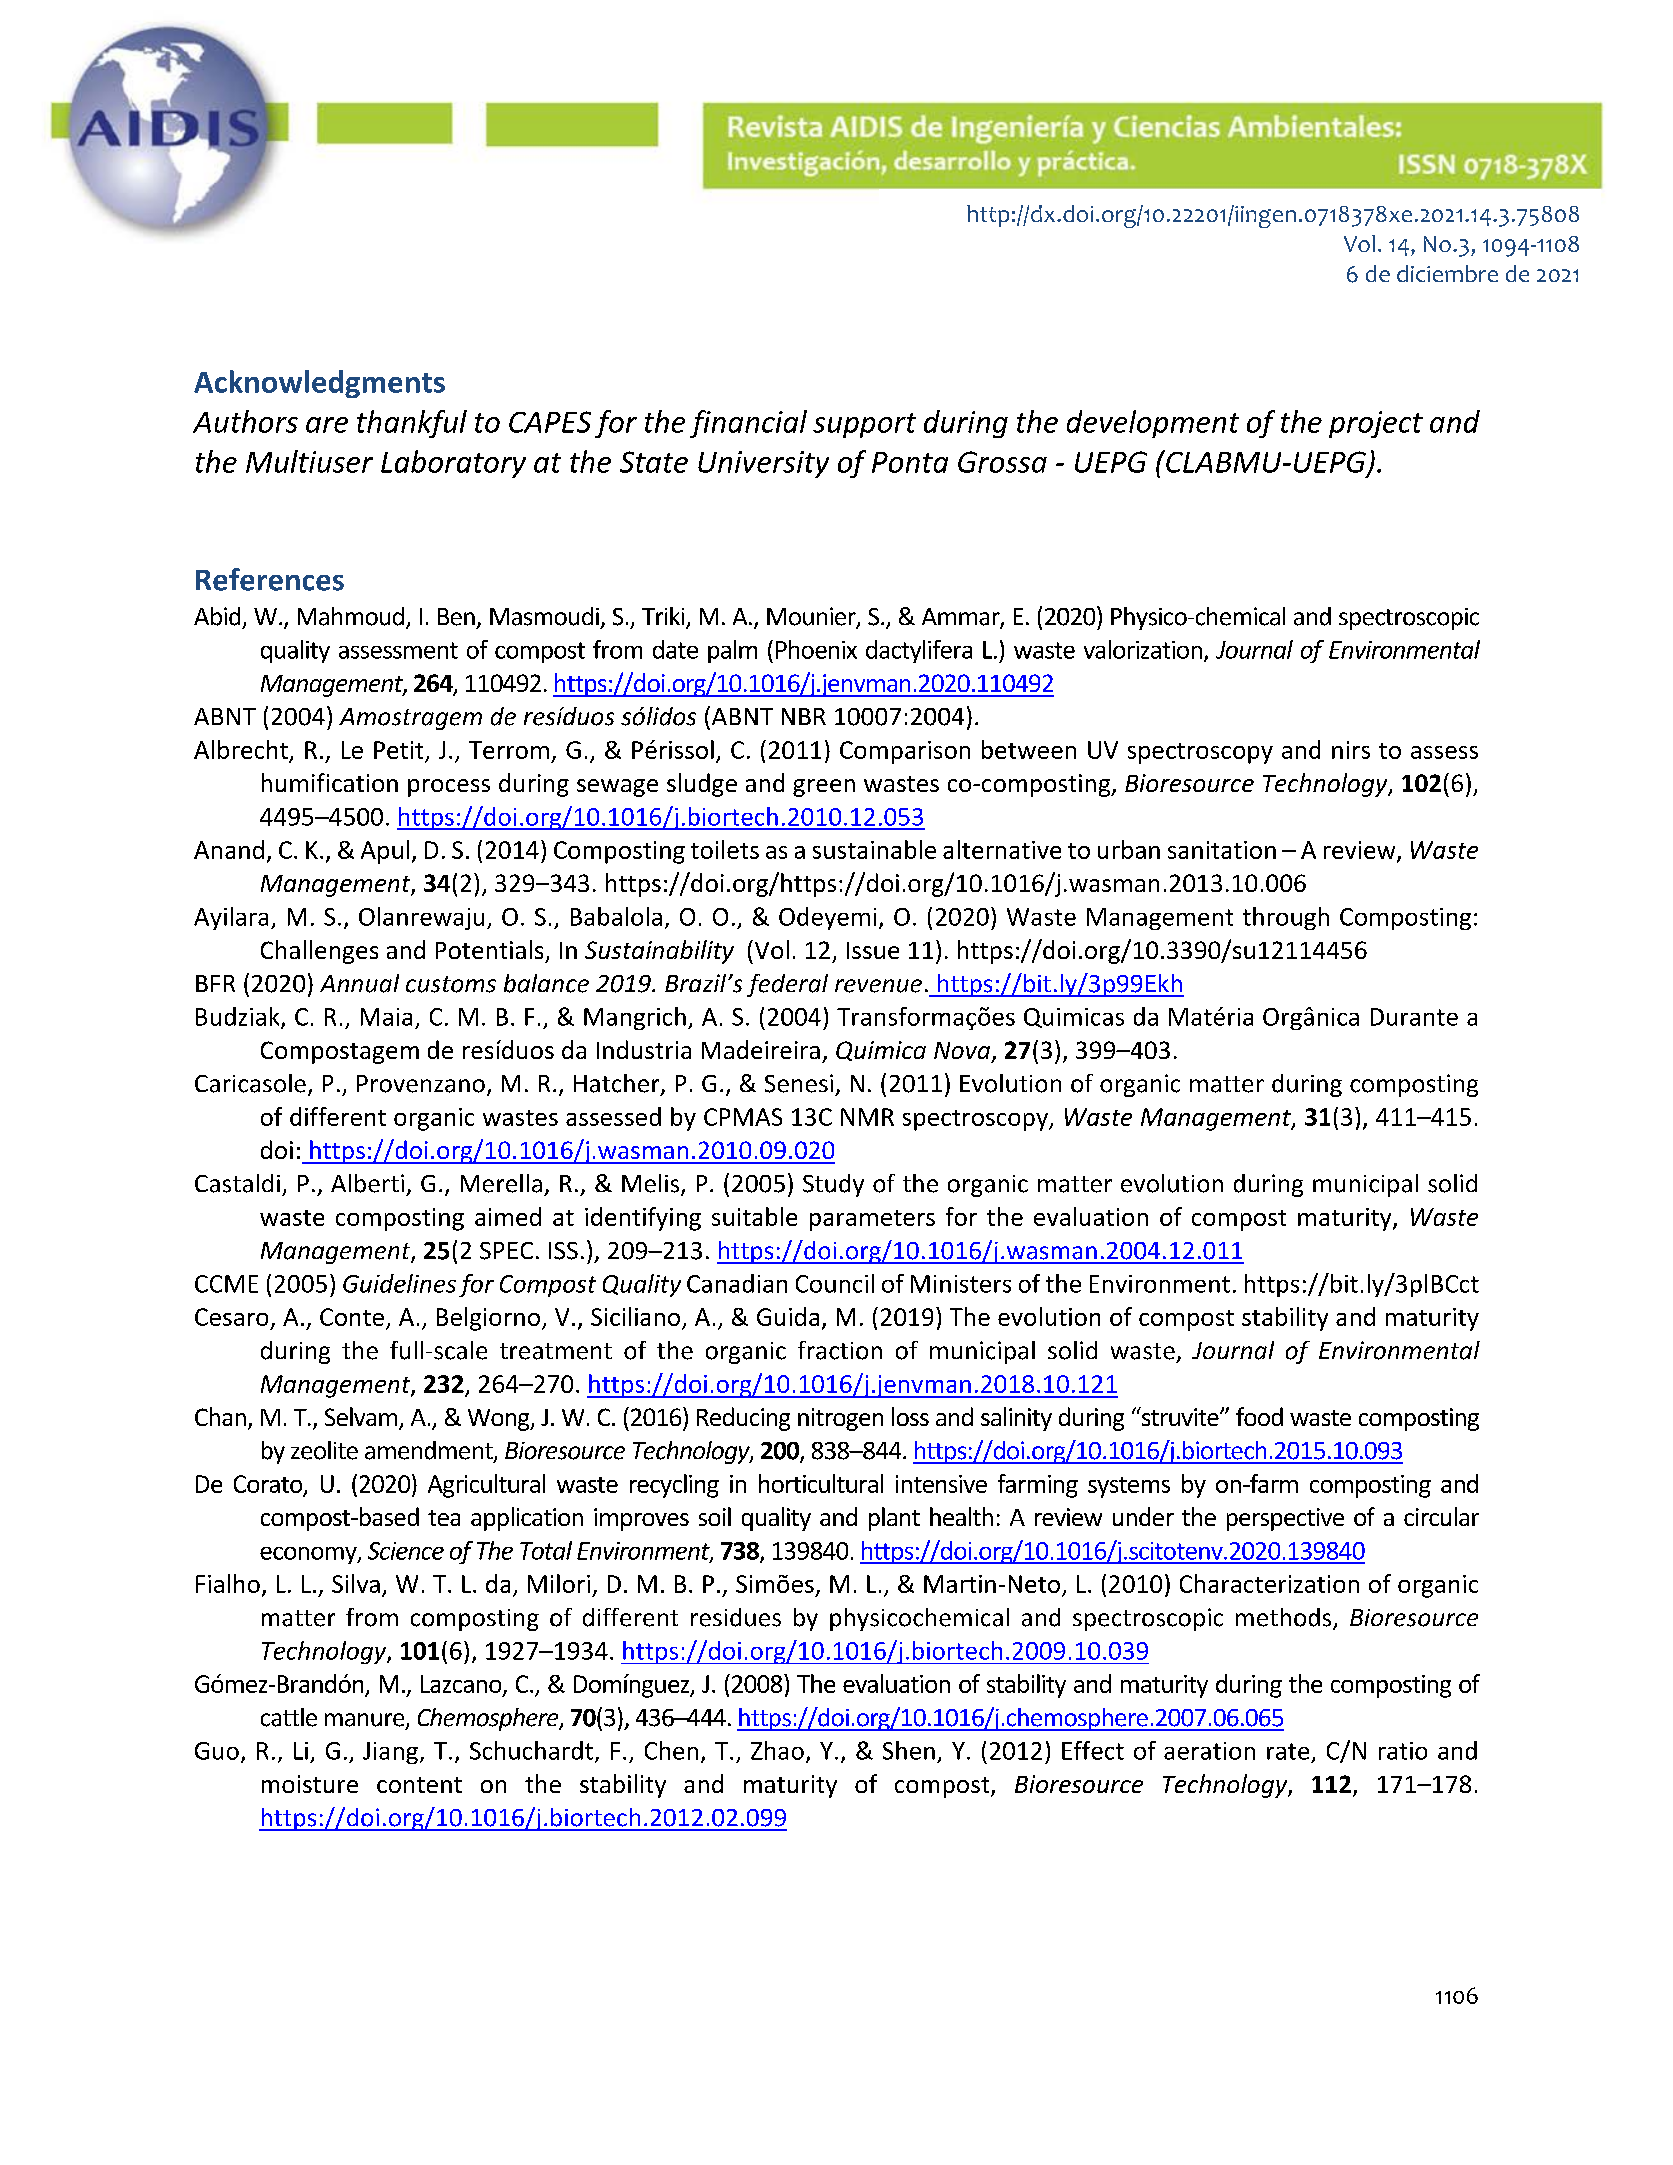 Image resolution: width=1673 pixels, height=2165 pixels. I want to click on diciembre, so click(1447, 273).
